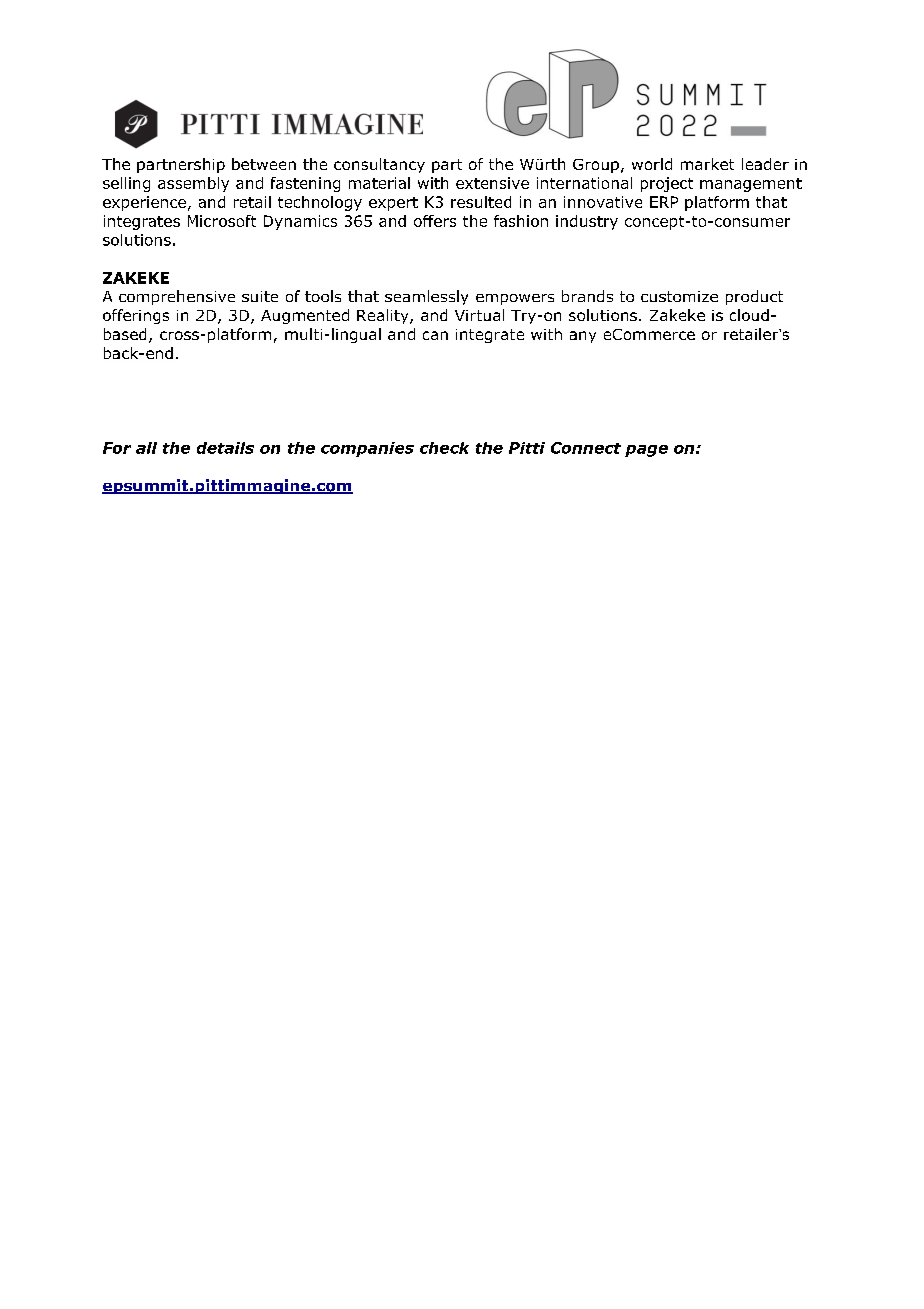 The height and width of the screenshot is (1309, 924). I want to click on offerings, so click(136, 316).
